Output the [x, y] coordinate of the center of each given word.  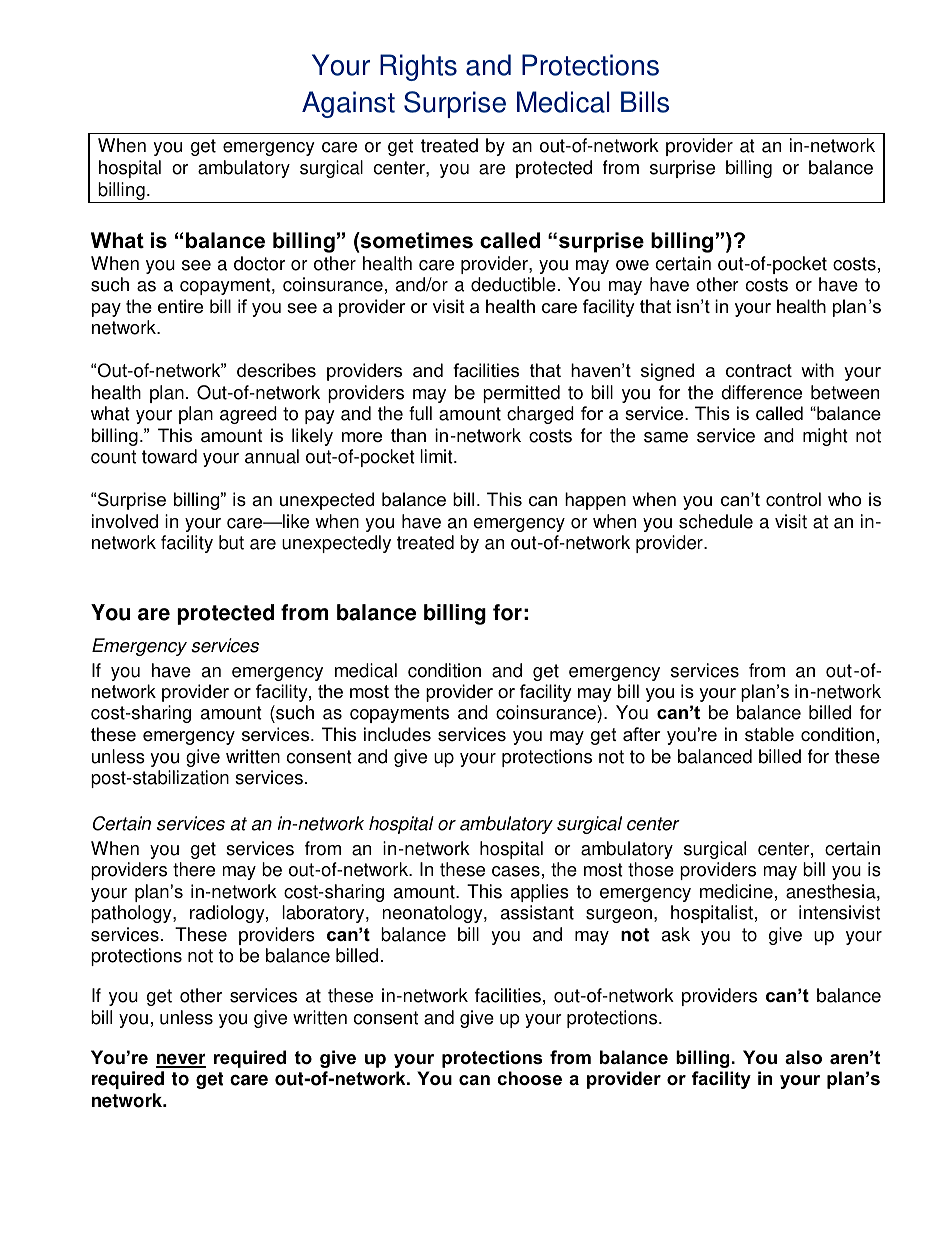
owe [632, 265]
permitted [521, 394]
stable [769, 734]
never [181, 1060]
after [642, 734]
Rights [418, 67]
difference [761, 392]
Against [348, 104]
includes [397, 734]
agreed [248, 415]
